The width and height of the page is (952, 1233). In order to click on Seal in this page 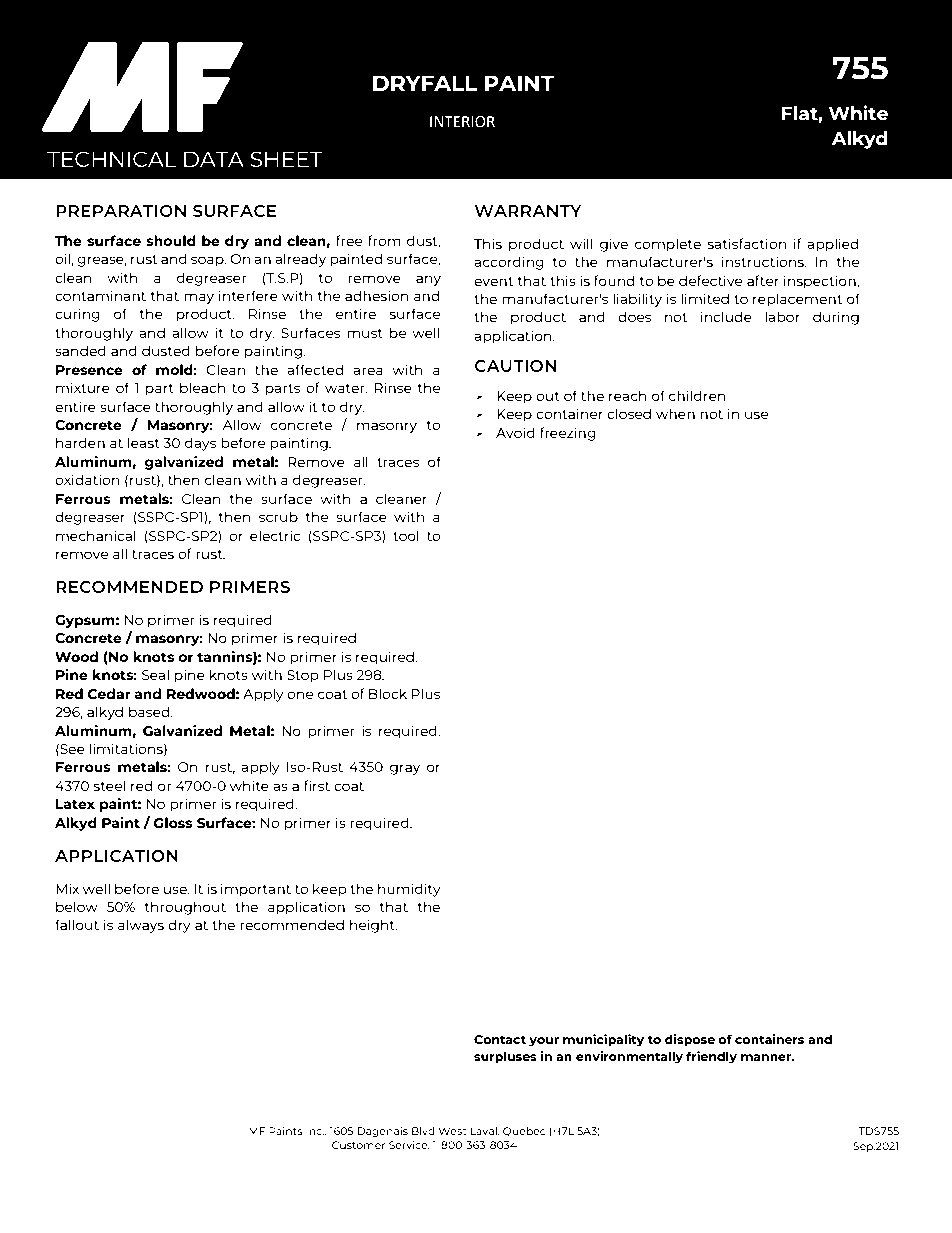, I will do `click(155, 674)`.
